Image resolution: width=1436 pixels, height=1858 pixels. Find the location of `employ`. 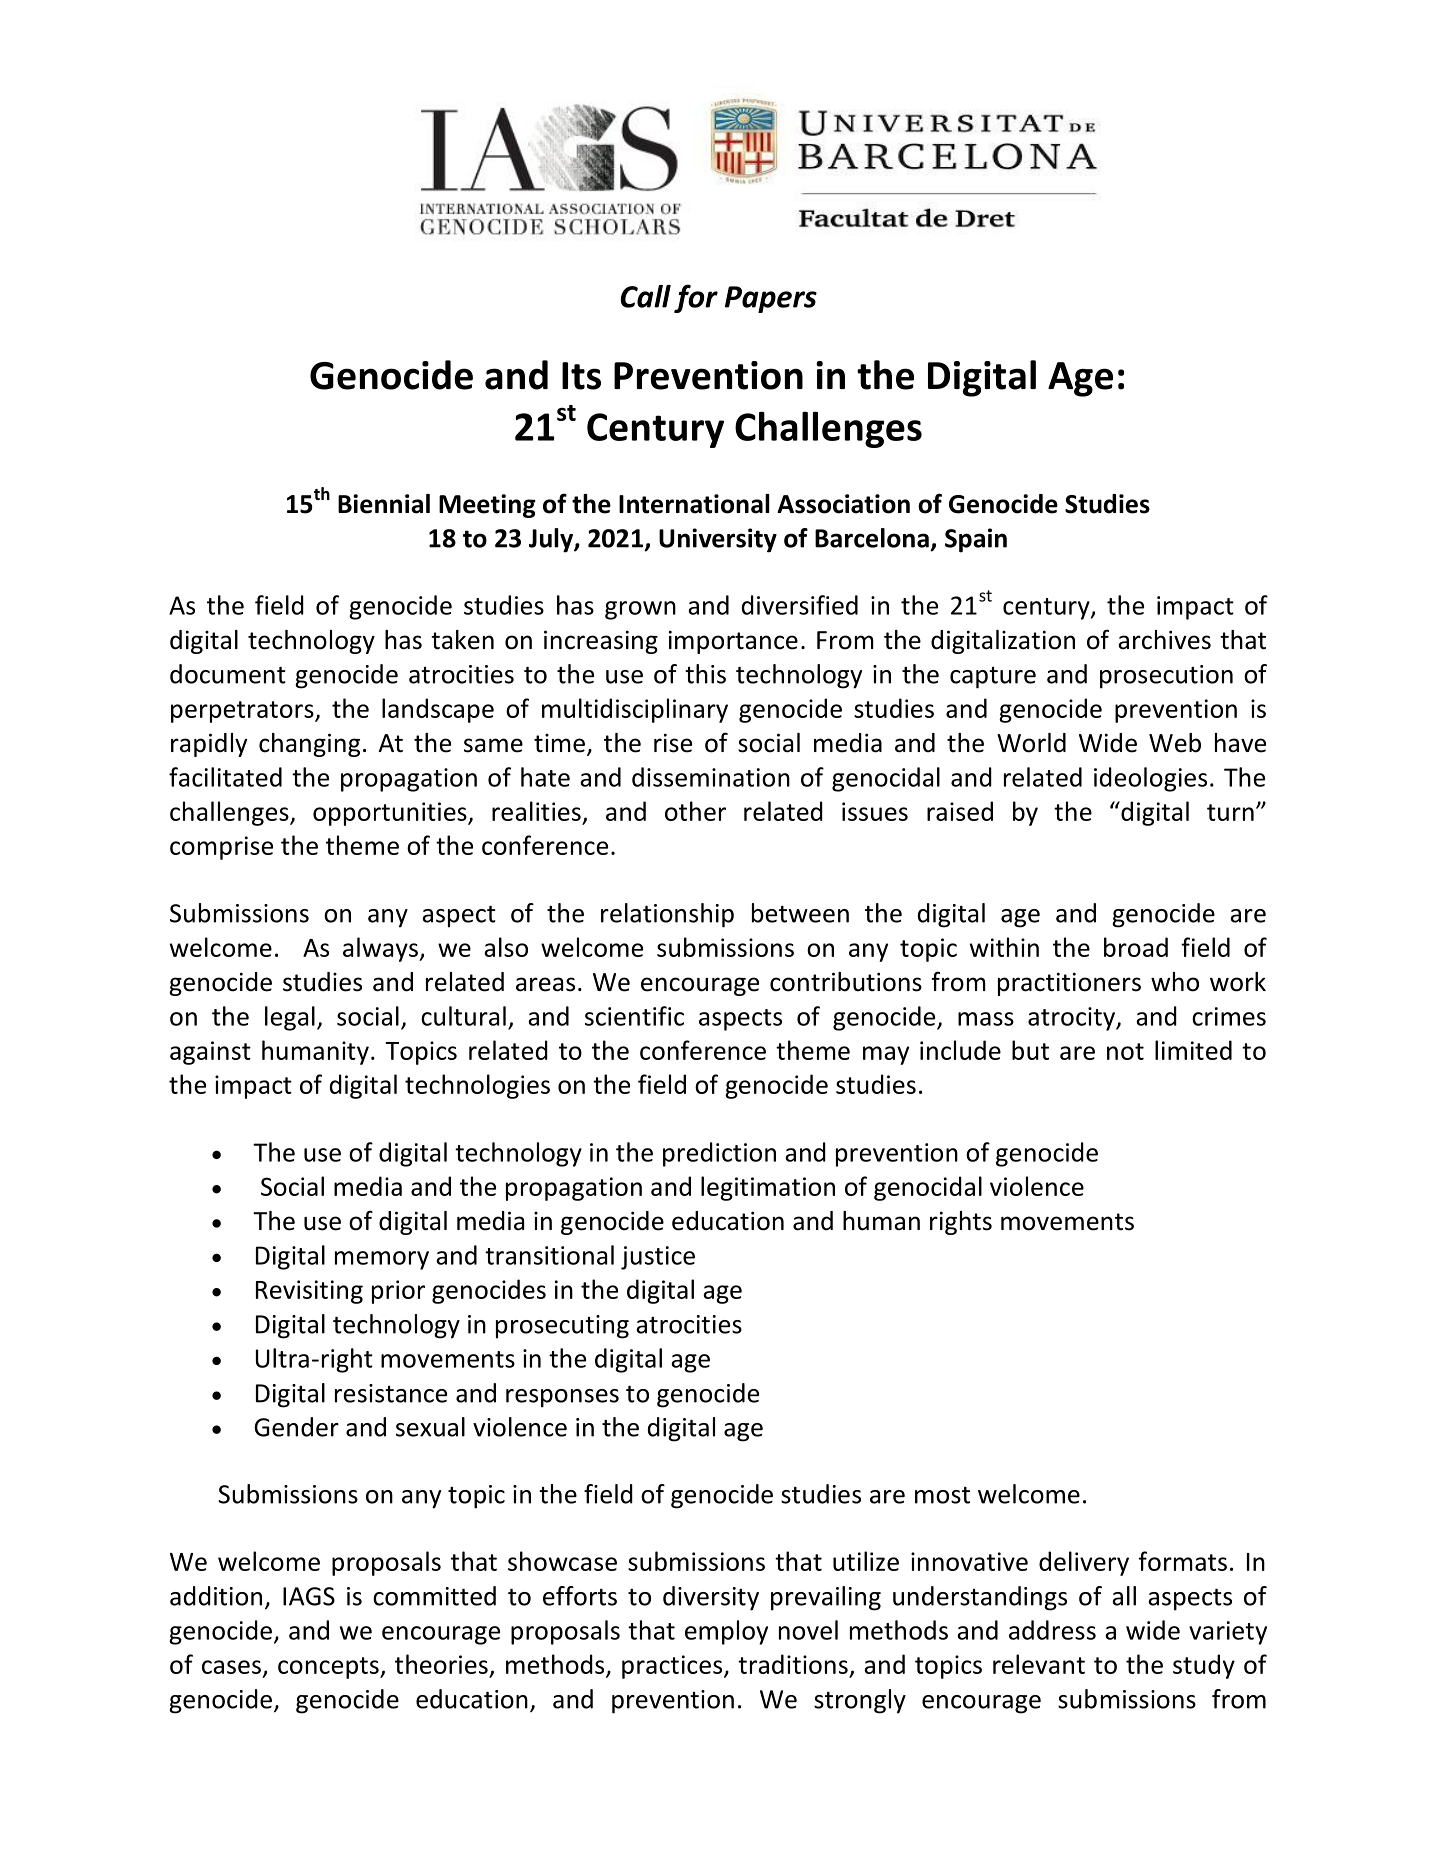

employ is located at coordinates (726, 1632).
